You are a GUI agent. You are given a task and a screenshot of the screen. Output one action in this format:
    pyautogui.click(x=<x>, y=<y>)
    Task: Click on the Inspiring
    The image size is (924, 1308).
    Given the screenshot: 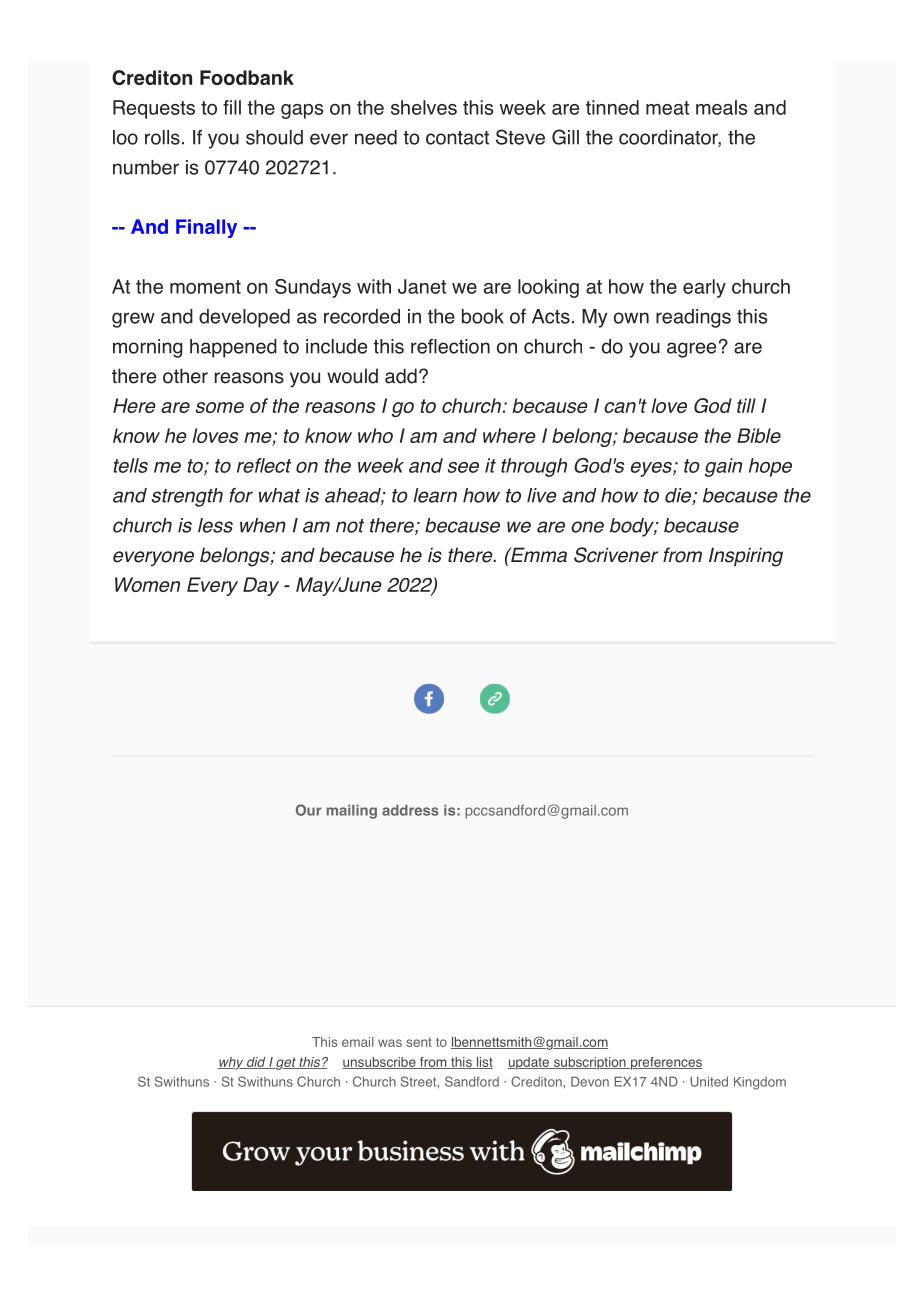 What is the action you would take?
    pyautogui.click(x=746, y=557)
